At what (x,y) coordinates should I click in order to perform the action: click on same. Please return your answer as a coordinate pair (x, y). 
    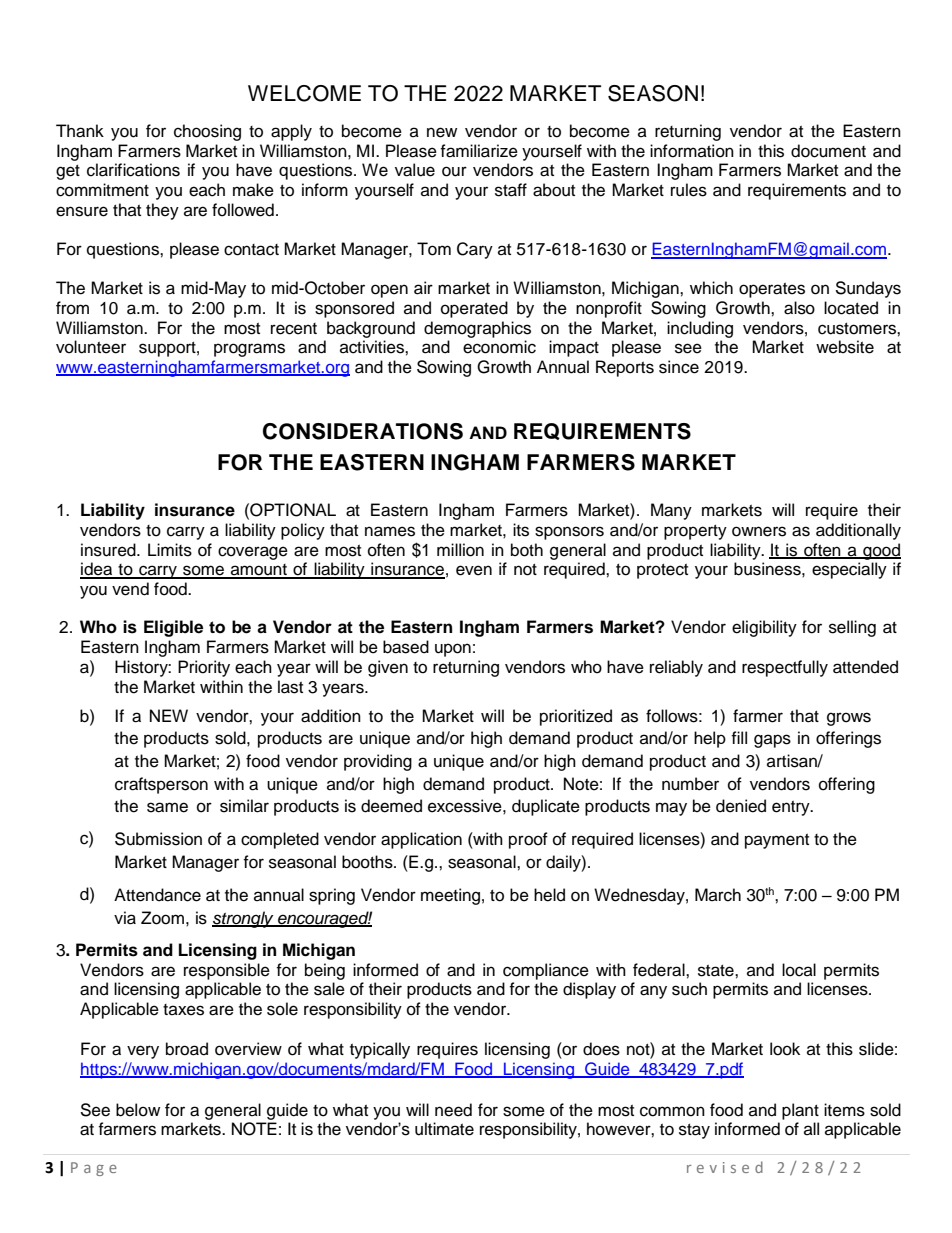
    Looking at the image, I should click on (167, 807).
